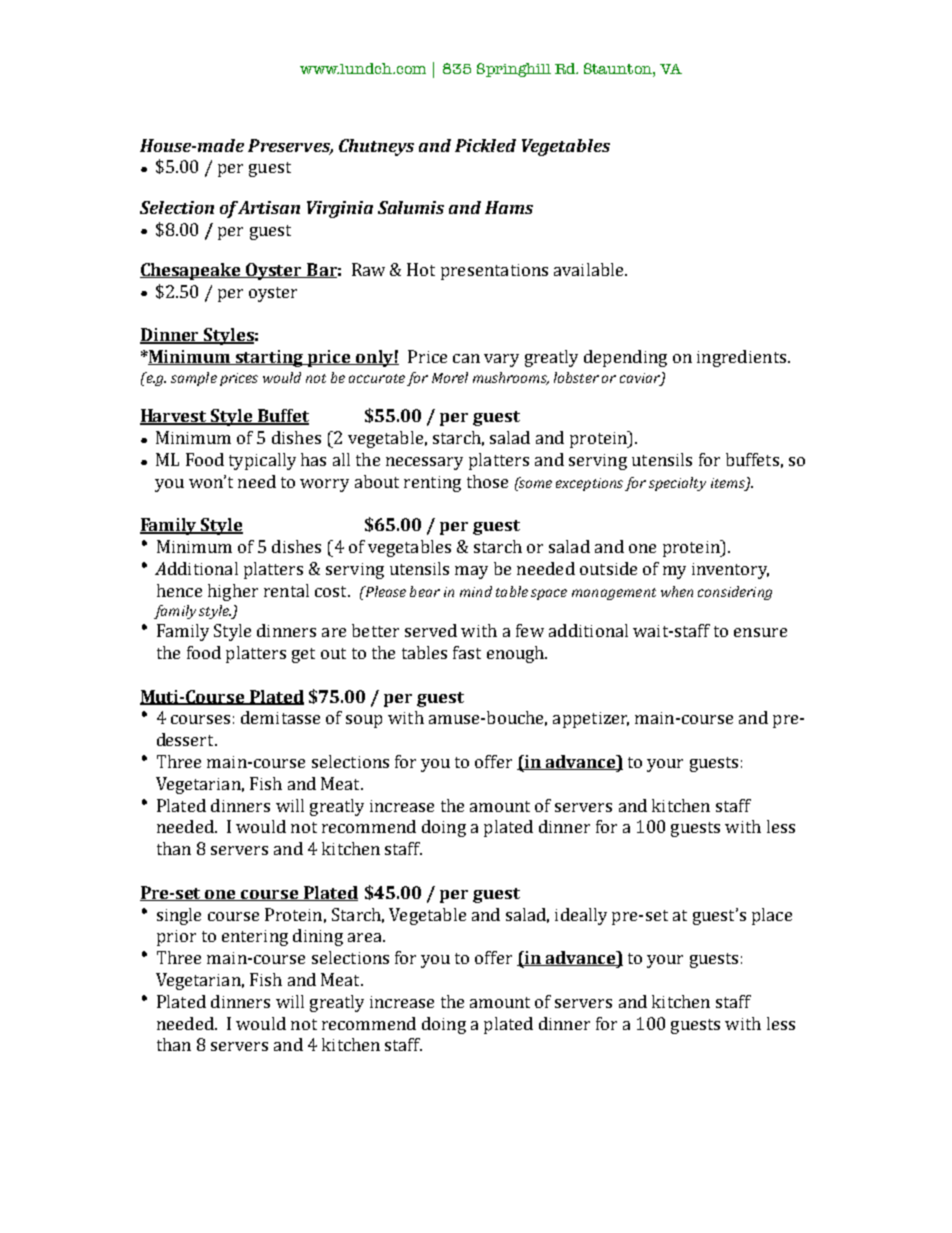 This image has height=1233, width=952. Describe the element at coordinates (233, 592) in the image. I see `higher` at that location.
